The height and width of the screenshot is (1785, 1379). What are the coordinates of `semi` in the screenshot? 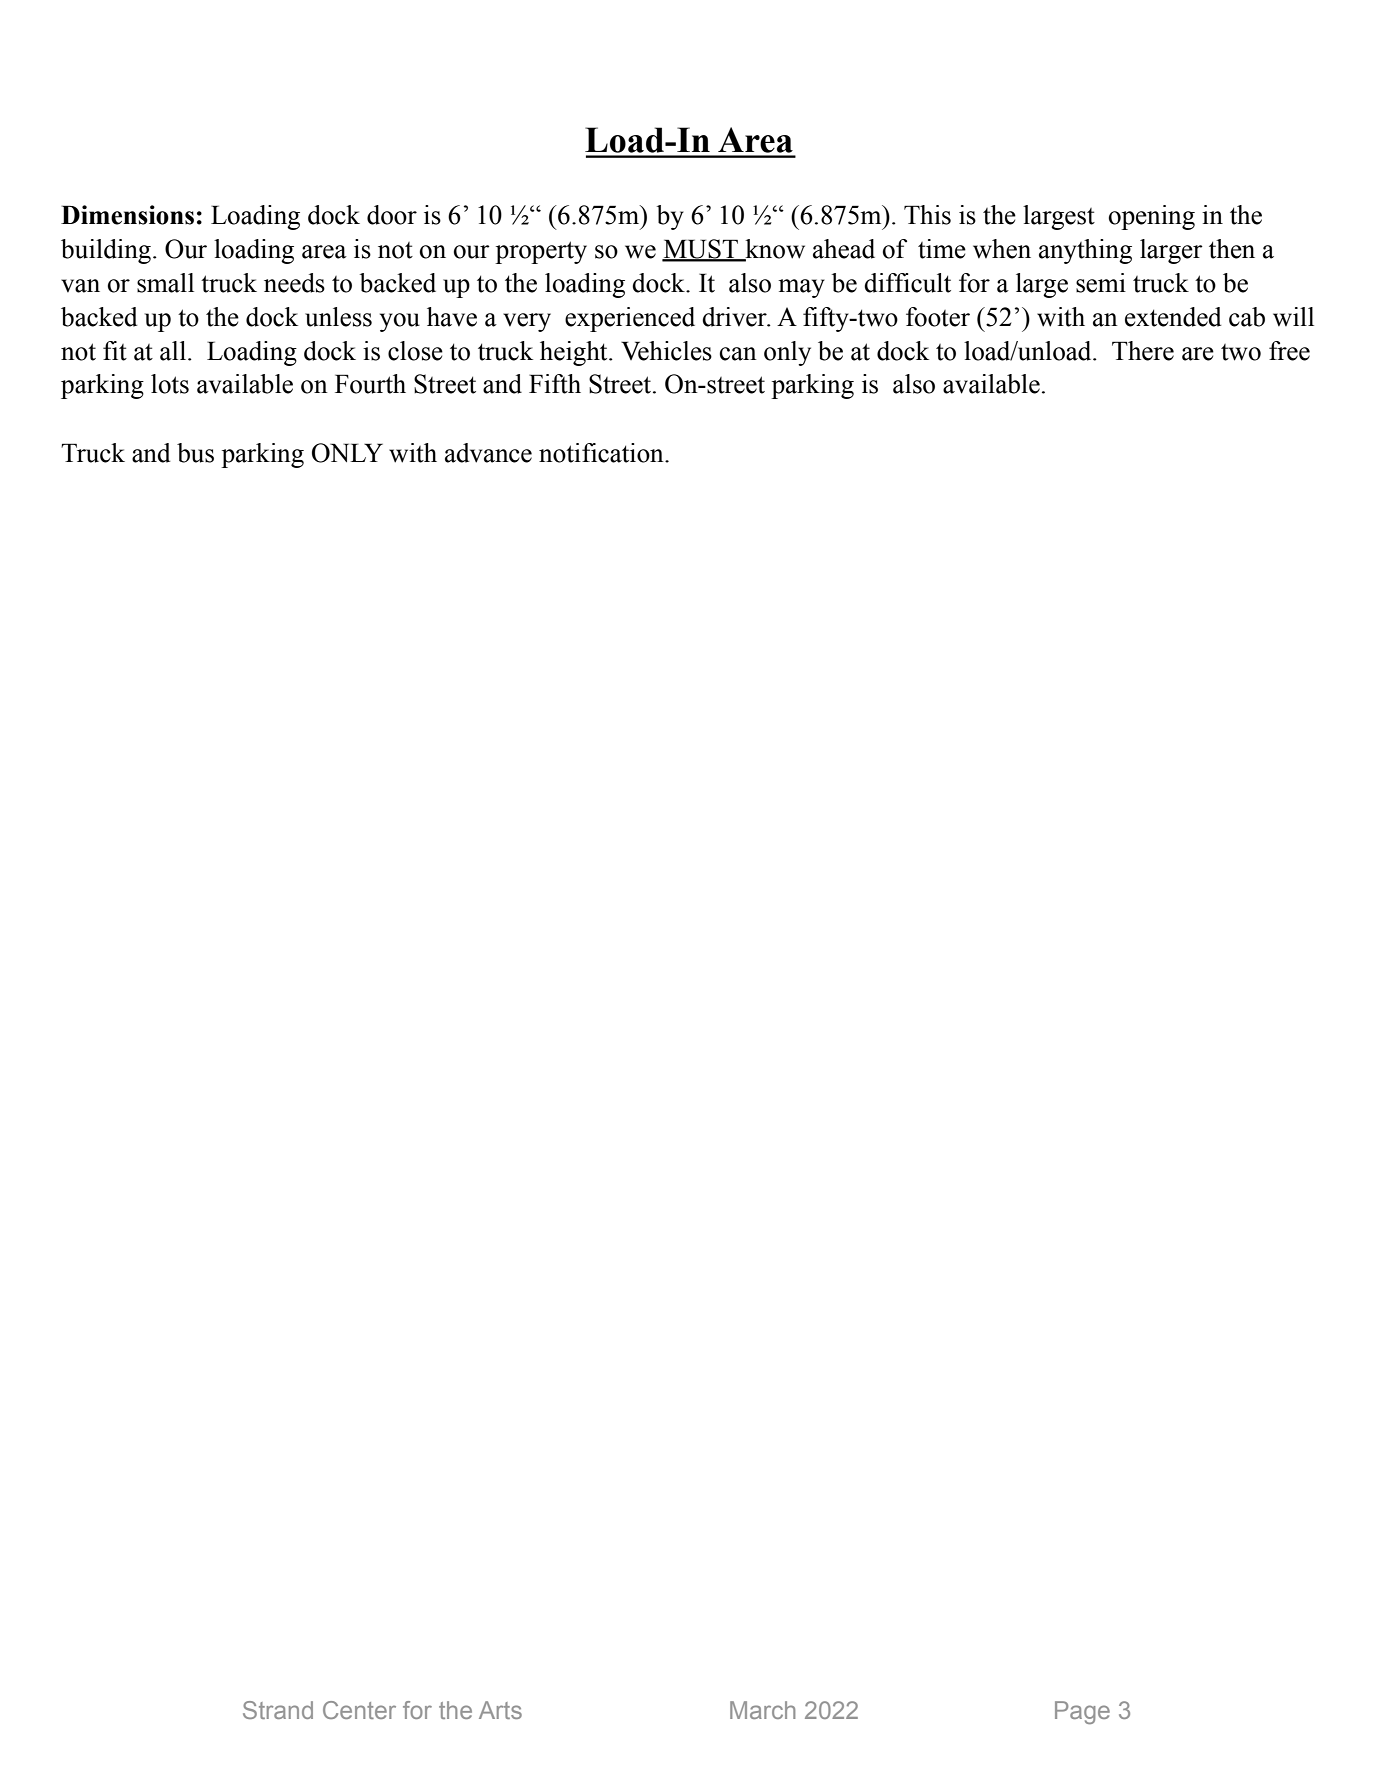 It's located at (1101, 283).
